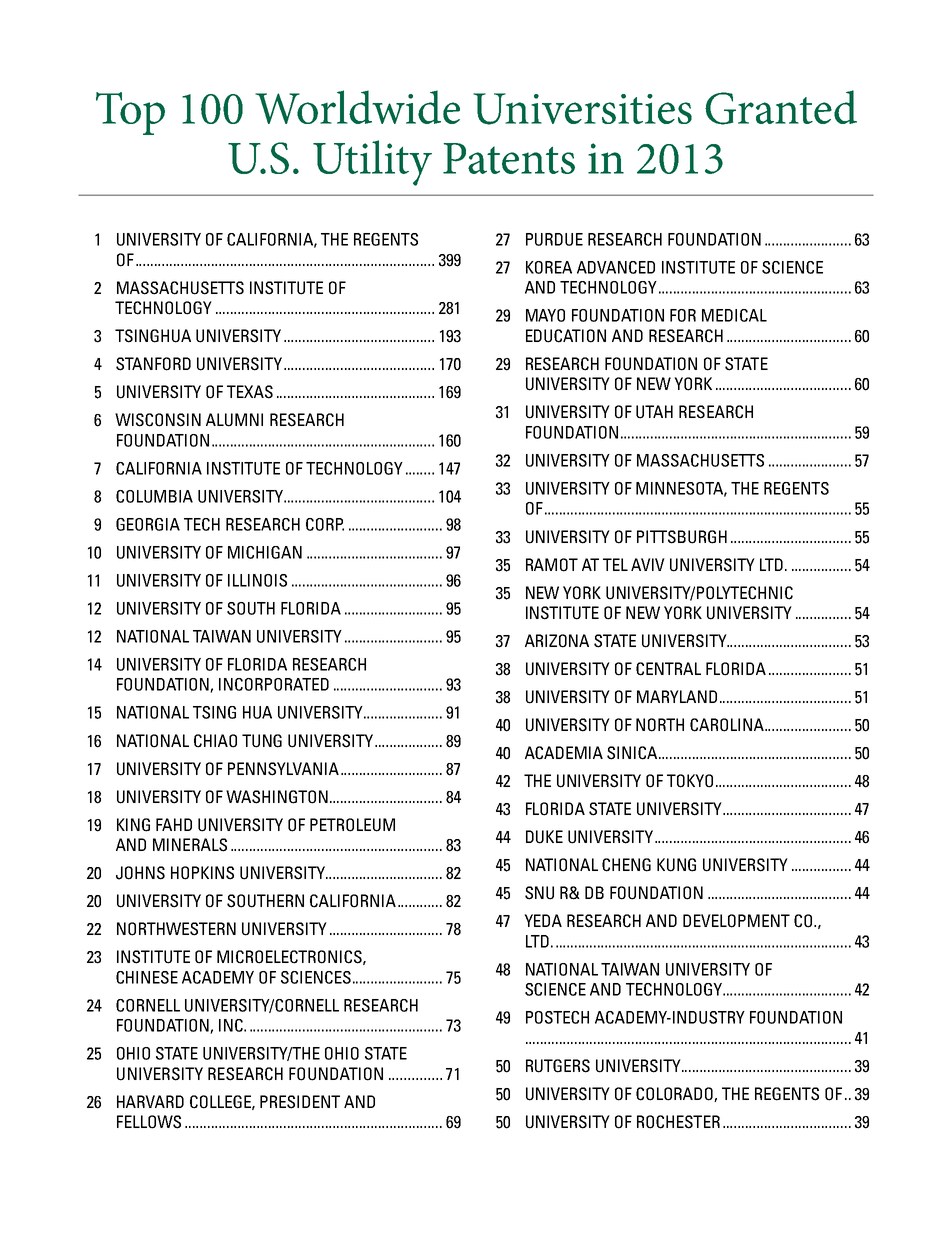  What do you see at coordinates (150, 1101) in the image?
I see `HARVARD` at bounding box center [150, 1101].
